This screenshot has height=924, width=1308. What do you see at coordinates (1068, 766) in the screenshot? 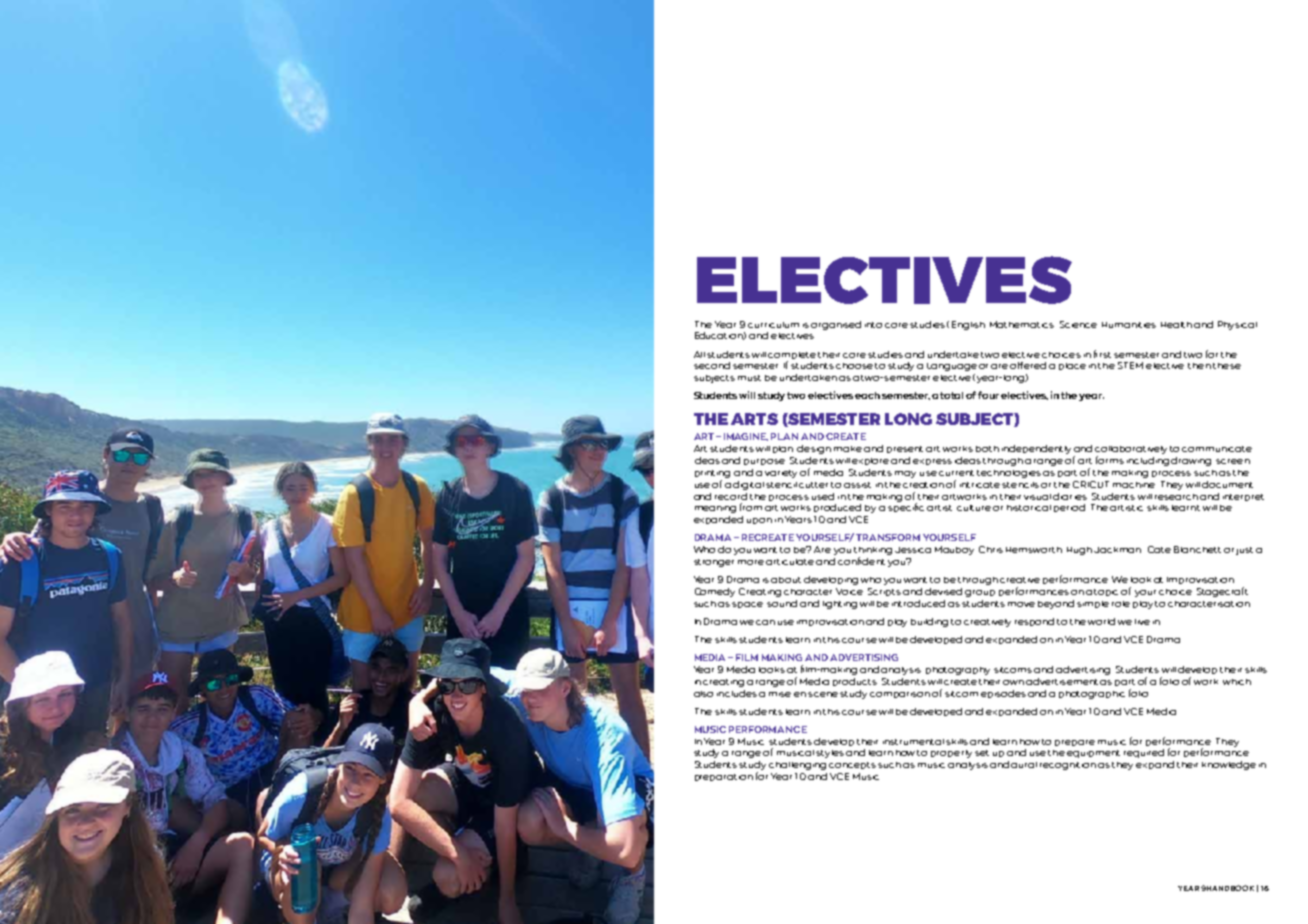
I see `recognition` at bounding box center [1068, 766].
